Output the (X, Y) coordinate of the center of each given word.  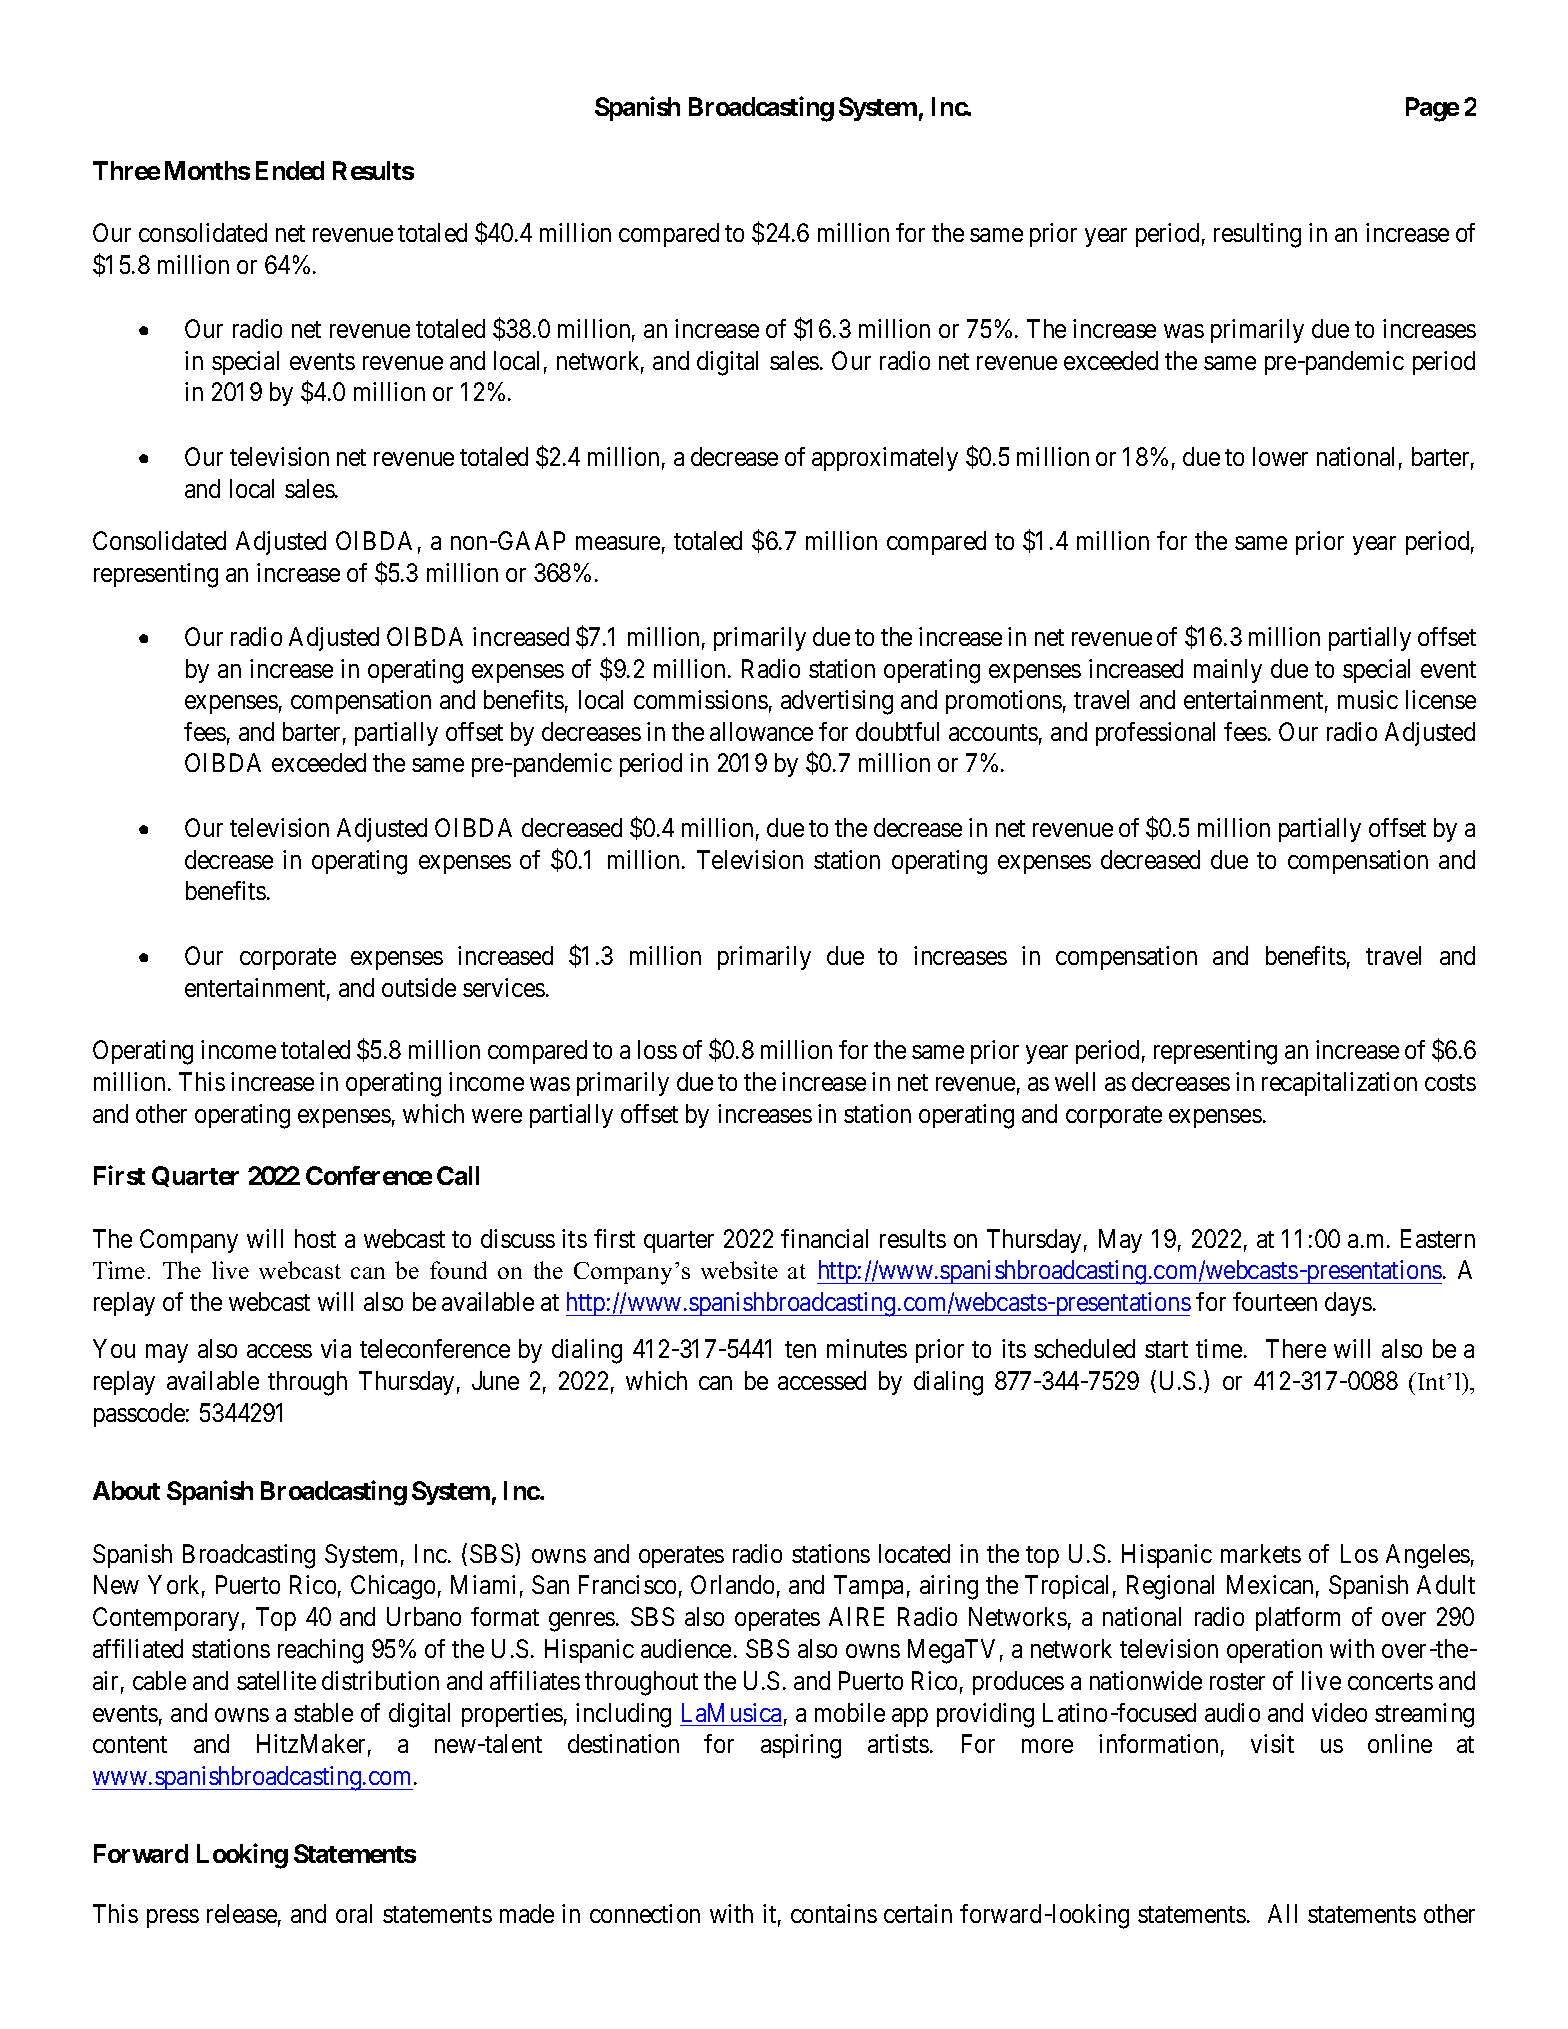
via (336, 1348)
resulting (1257, 235)
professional (1155, 734)
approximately (885, 459)
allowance (761, 731)
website (739, 1270)
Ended (290, 170)
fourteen (1275, 1301)
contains (834, 1913)
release (242, 1913)
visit (1272, 1743)
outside (419, 987)
